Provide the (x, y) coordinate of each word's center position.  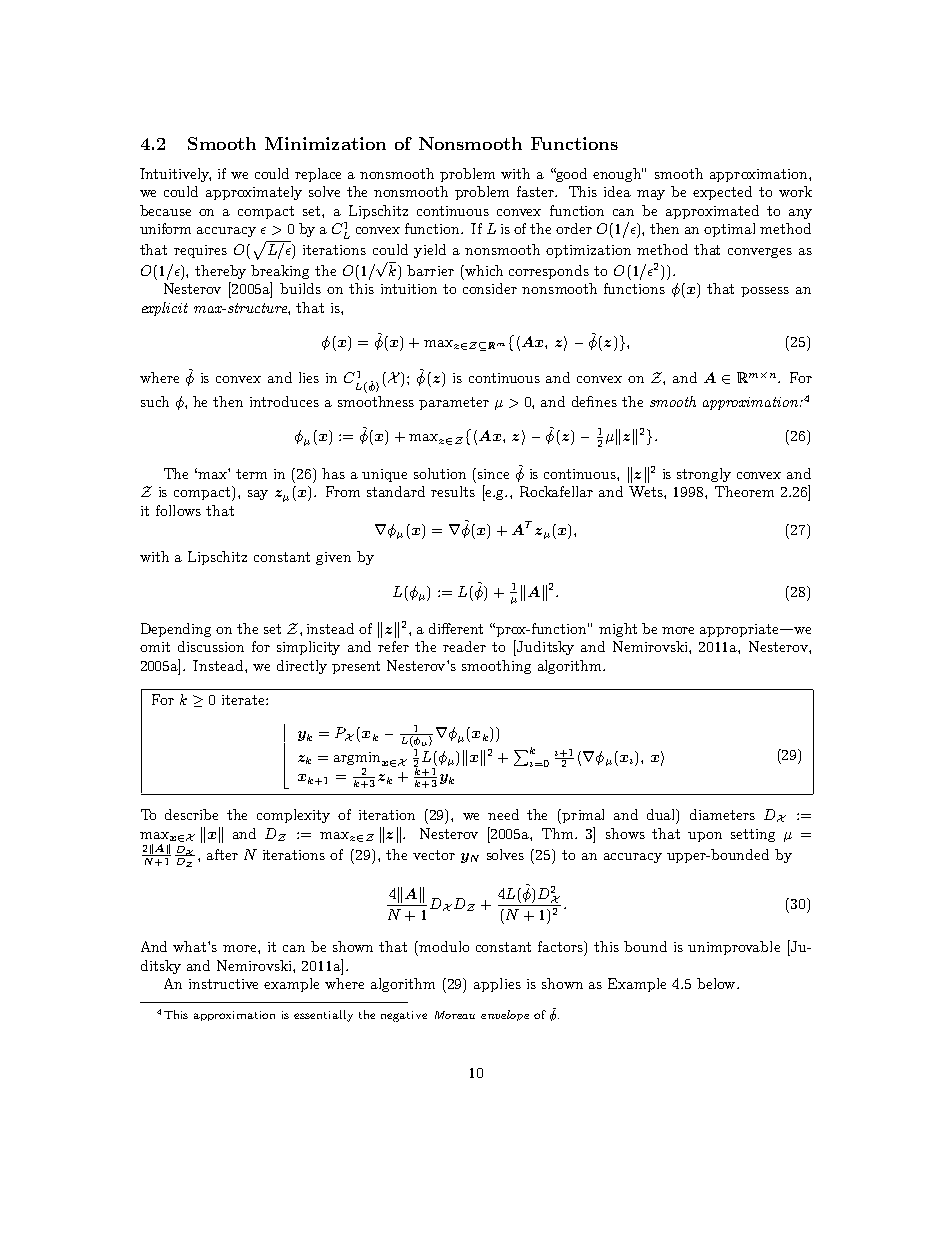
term (251, 474)
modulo (444, 946)
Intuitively (175, 175)
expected (722, 193)
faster (536, 191)
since (492, 473)
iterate (244, 700)
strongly (704, 475)
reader (464, 646)
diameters (722, 814)
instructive (223, 984)
